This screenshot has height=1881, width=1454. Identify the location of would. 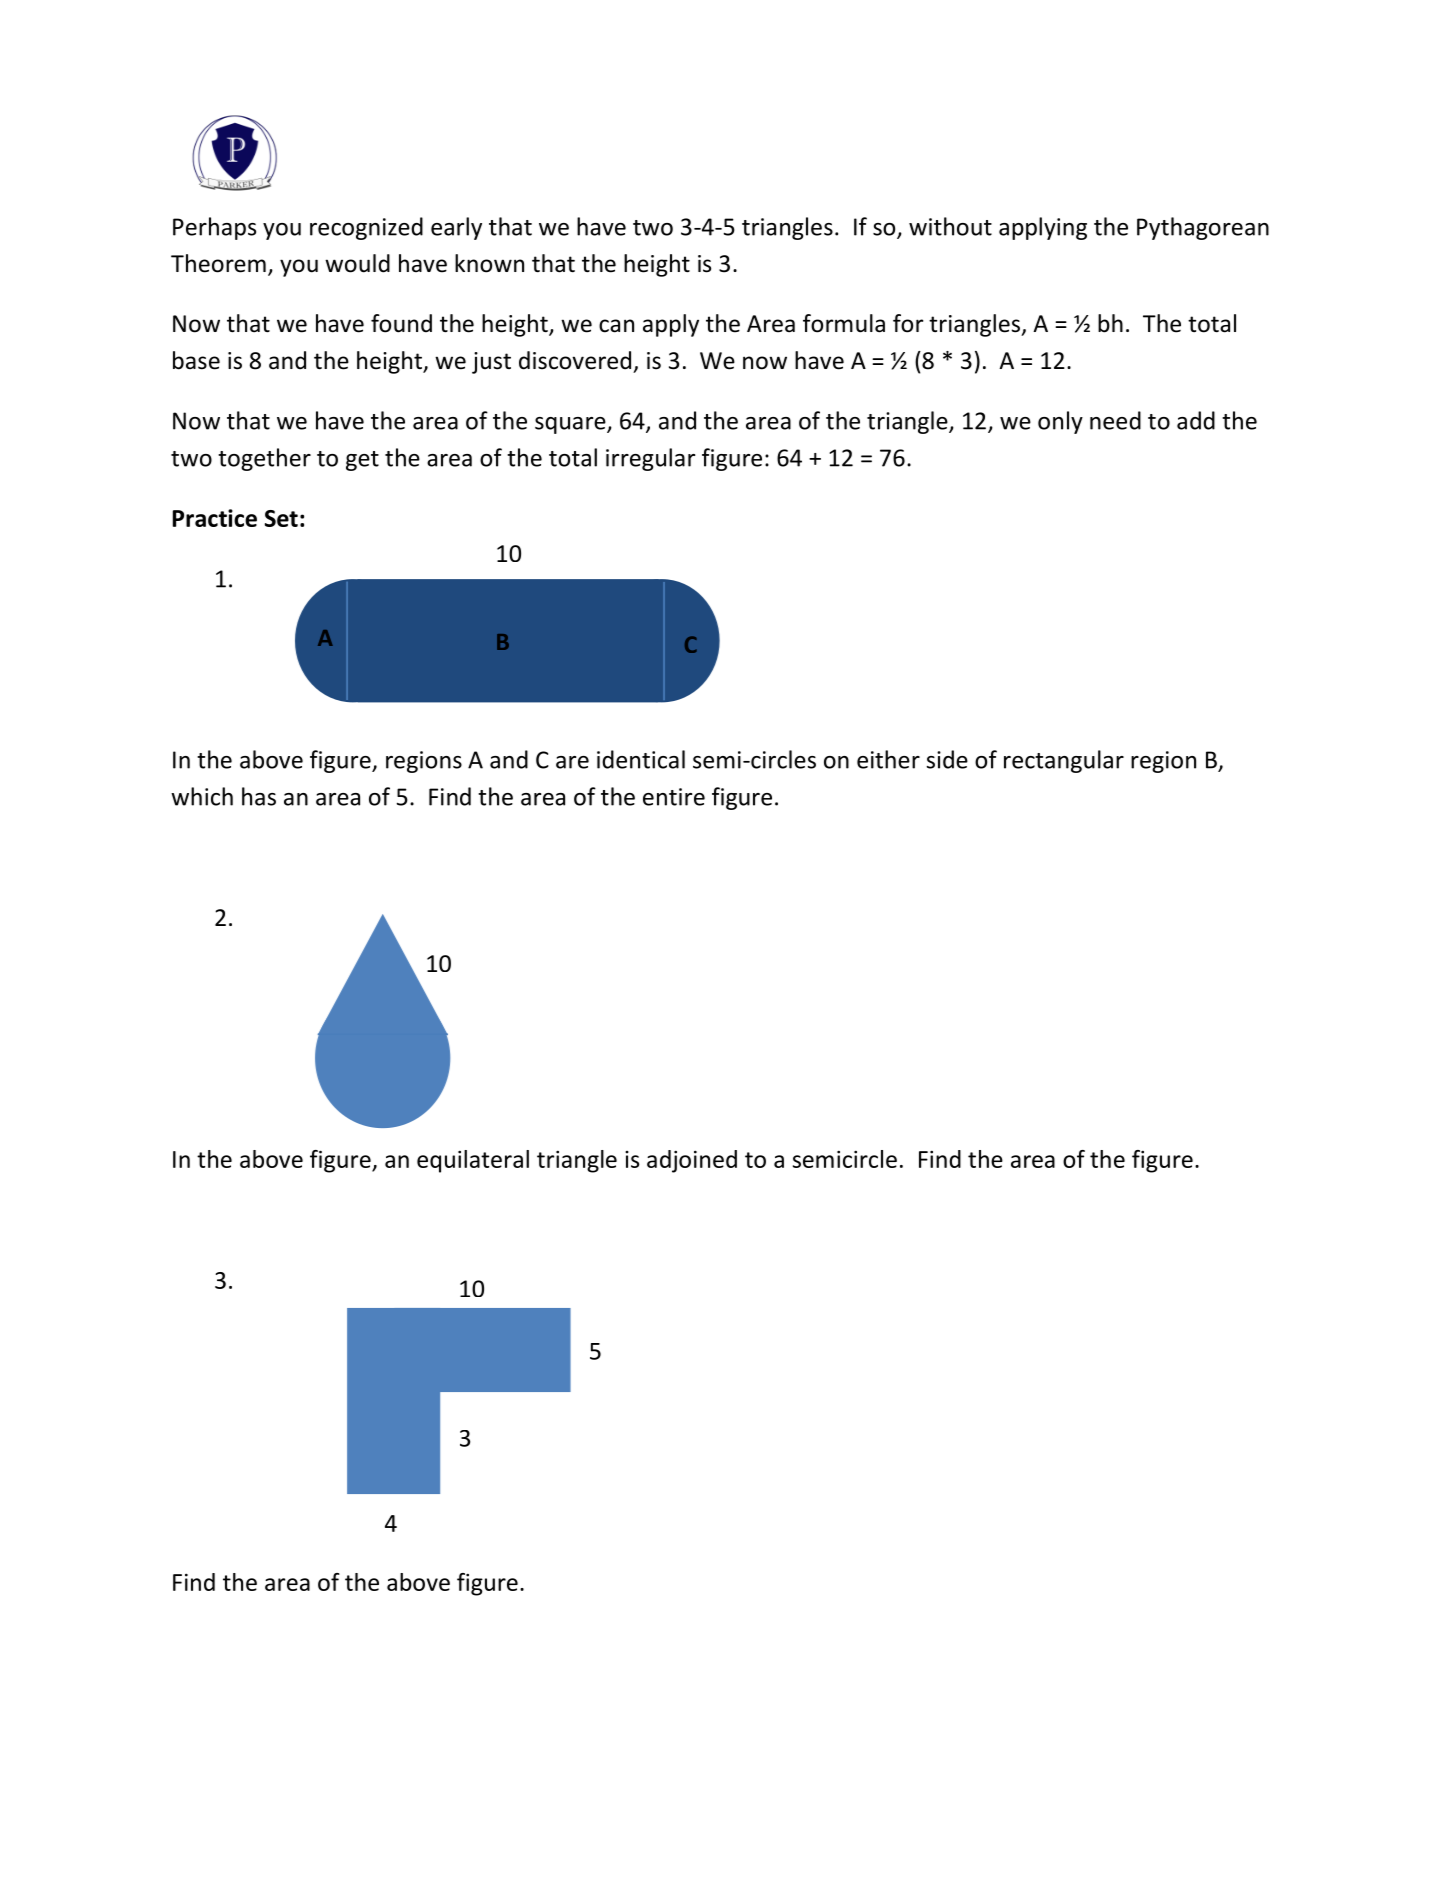
(357, 263).
